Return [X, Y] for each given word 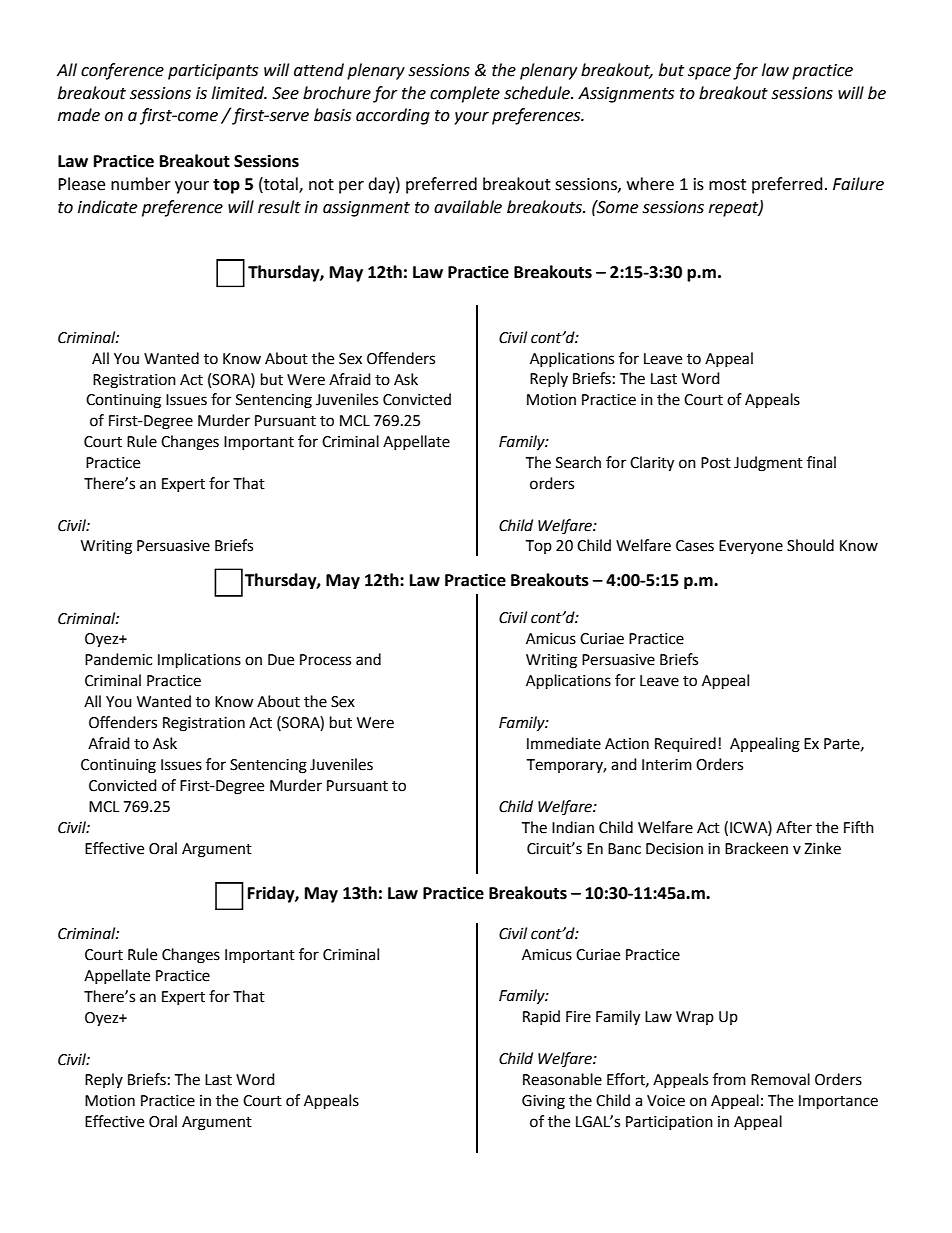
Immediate [564, 743]
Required [685, 745]
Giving [543, 1102]
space [709, 73]
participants [213, 72]
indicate [107, 207]
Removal [780, 1079]
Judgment [768, 464]
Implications [199, 661]
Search [578, 462]
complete [465, 94]
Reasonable [562, 1079]
